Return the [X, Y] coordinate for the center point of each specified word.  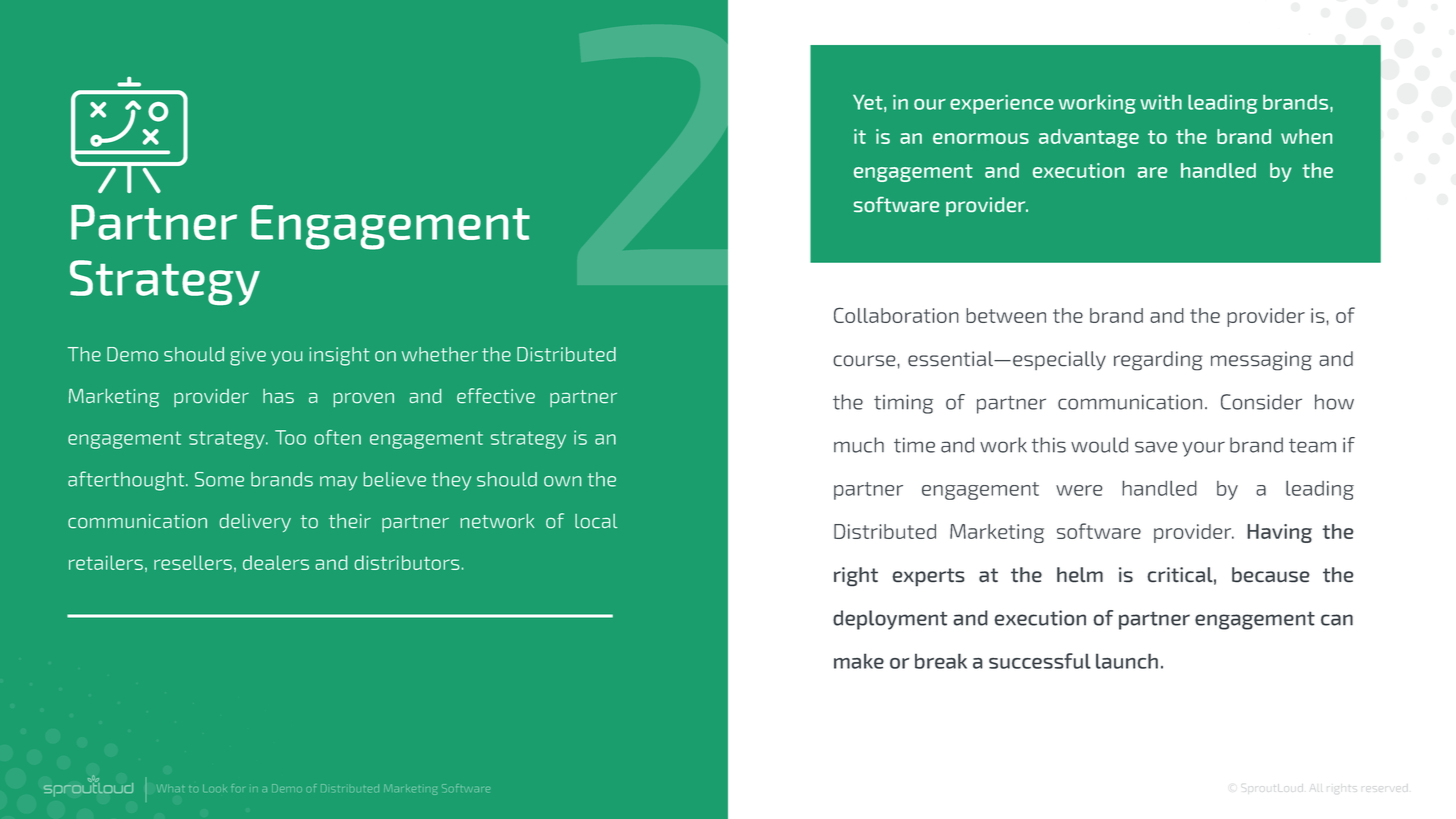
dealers [276, 562]
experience [1002, 104]
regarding [1158, 361]
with [1161, 102]
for [238, 788]
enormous [981, 138]
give [248, 356]
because [1270, 575]
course [864, 361]
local [596, 521]
